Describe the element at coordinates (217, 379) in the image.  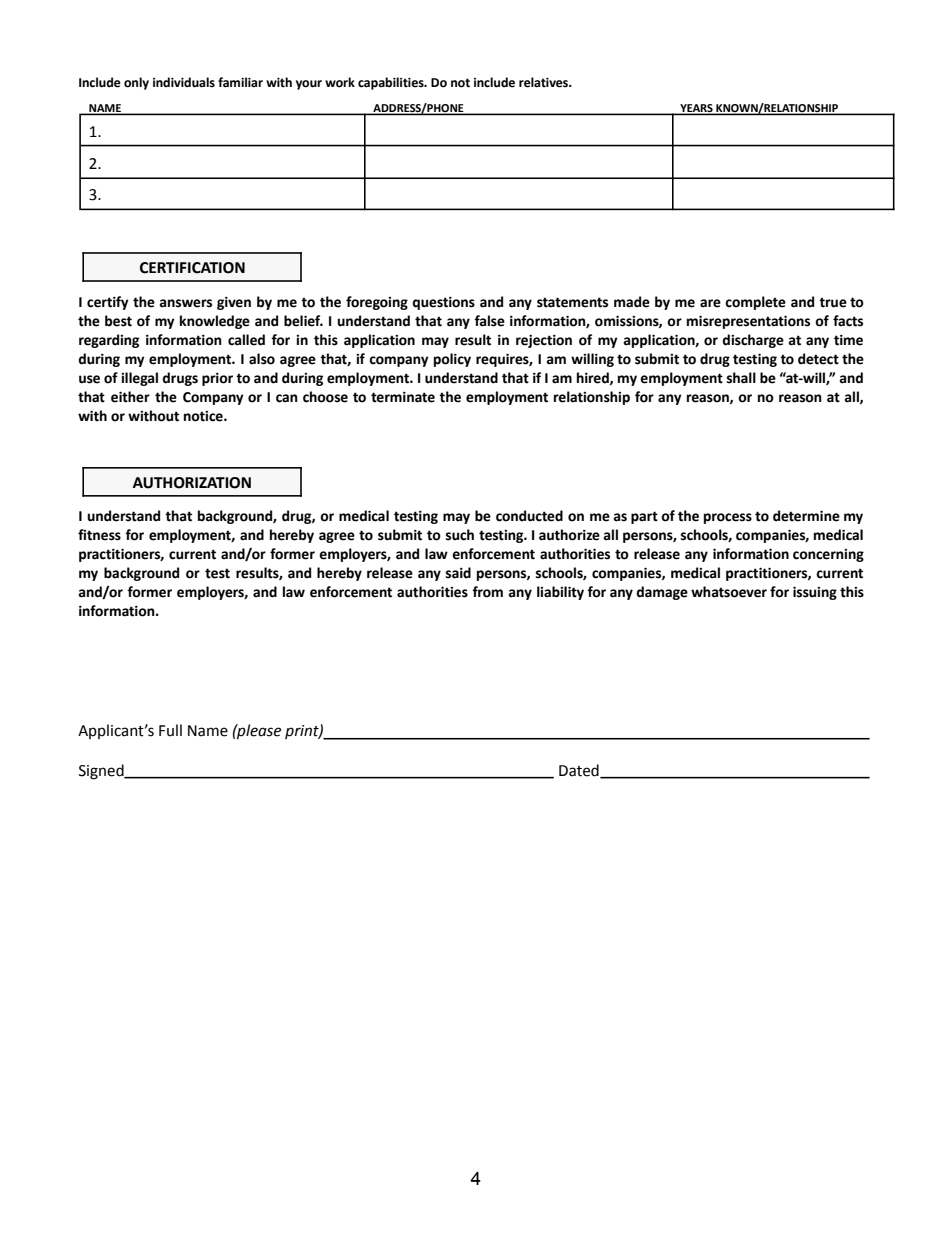
I see `prior` at that location.
